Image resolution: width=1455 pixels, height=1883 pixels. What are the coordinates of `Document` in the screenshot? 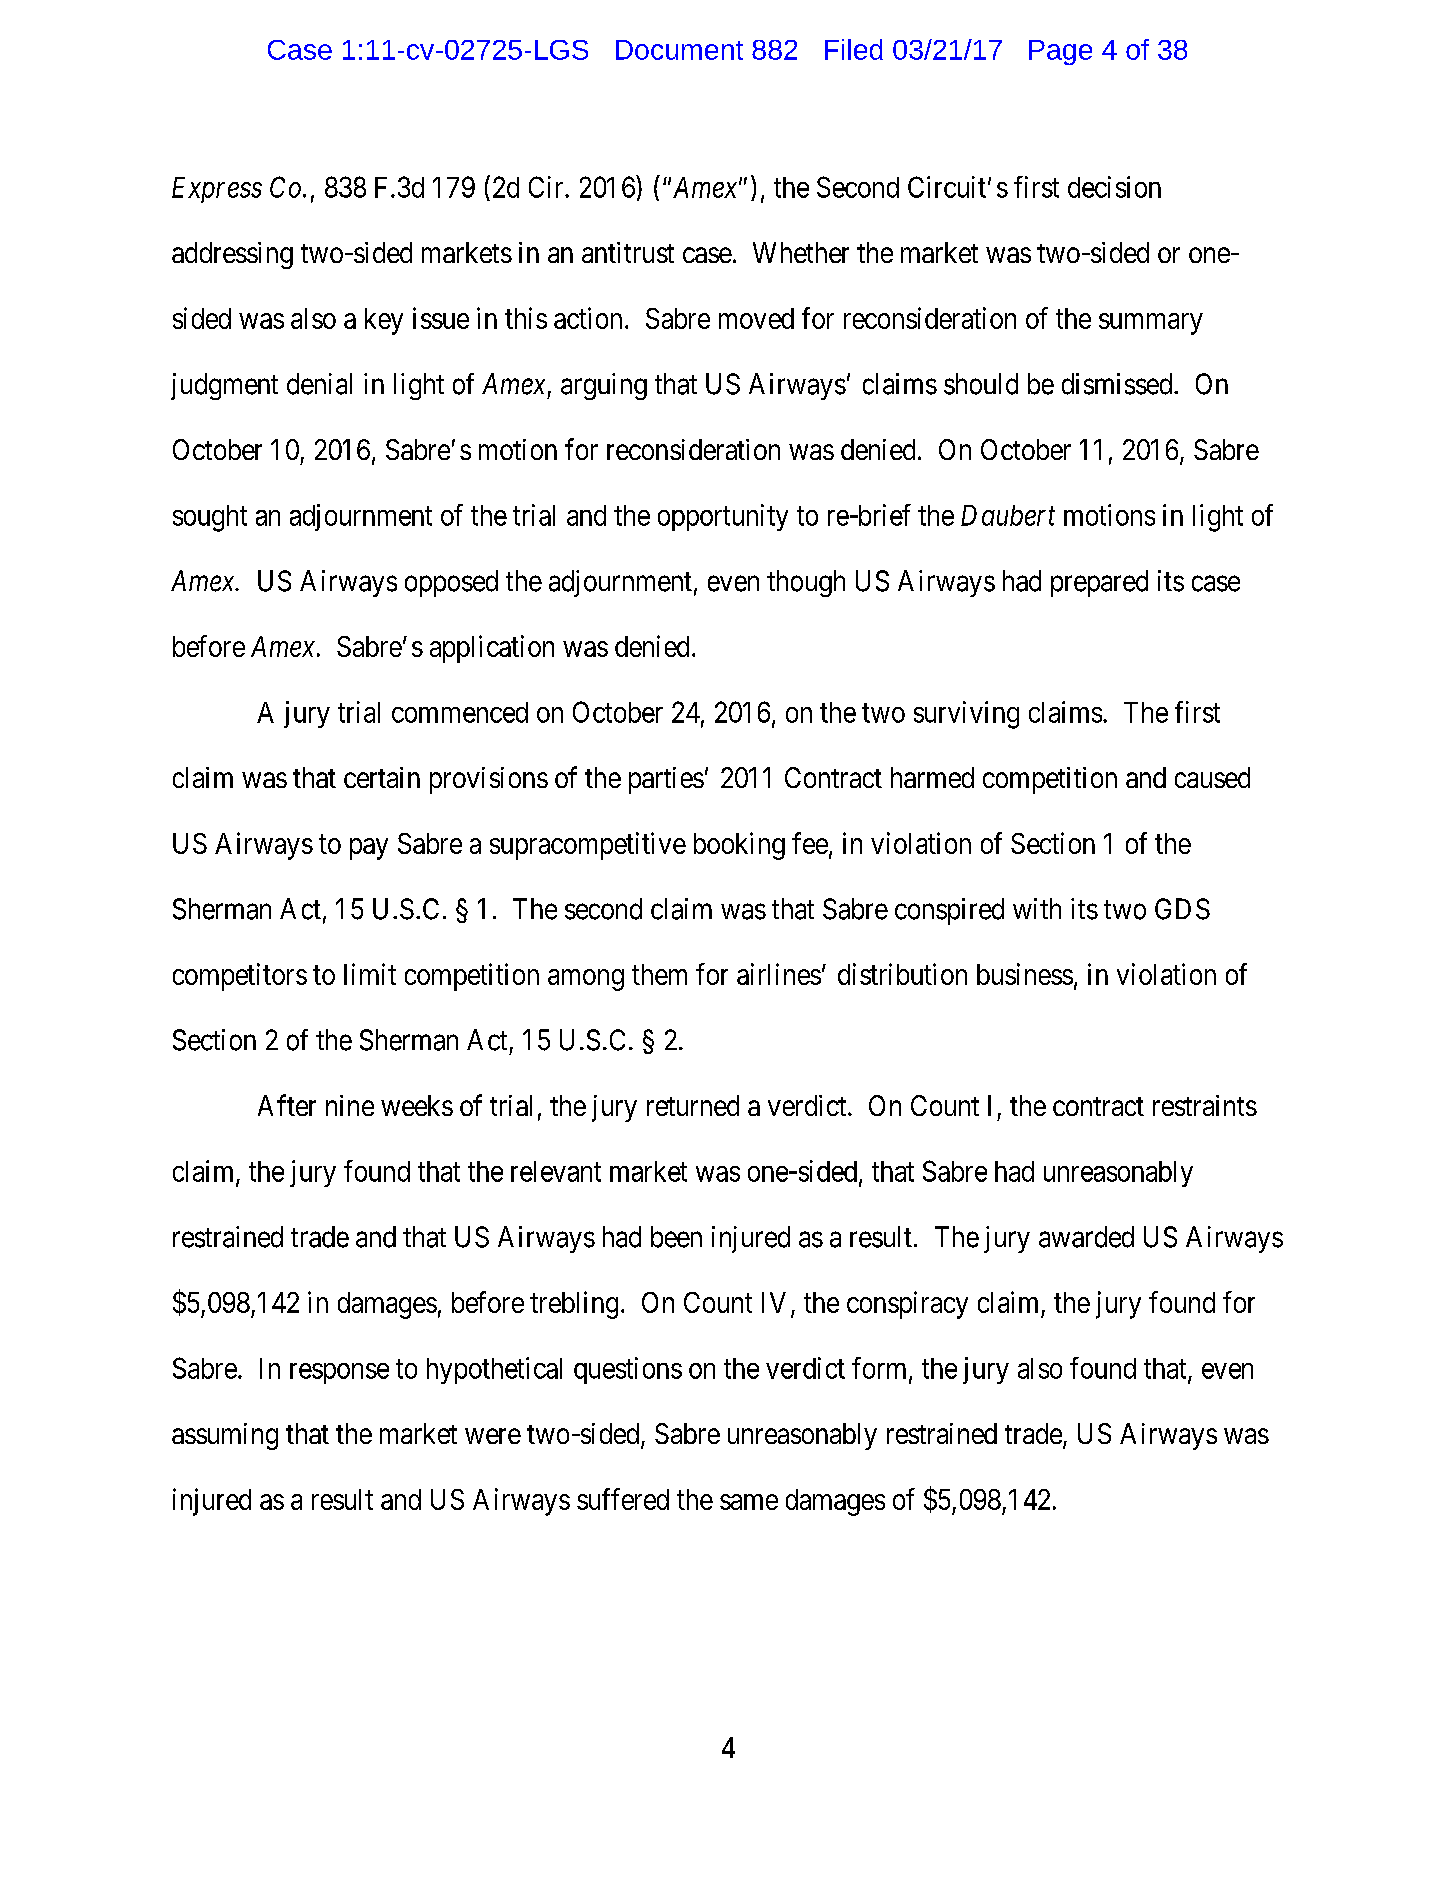 It's located at (679, 50).
